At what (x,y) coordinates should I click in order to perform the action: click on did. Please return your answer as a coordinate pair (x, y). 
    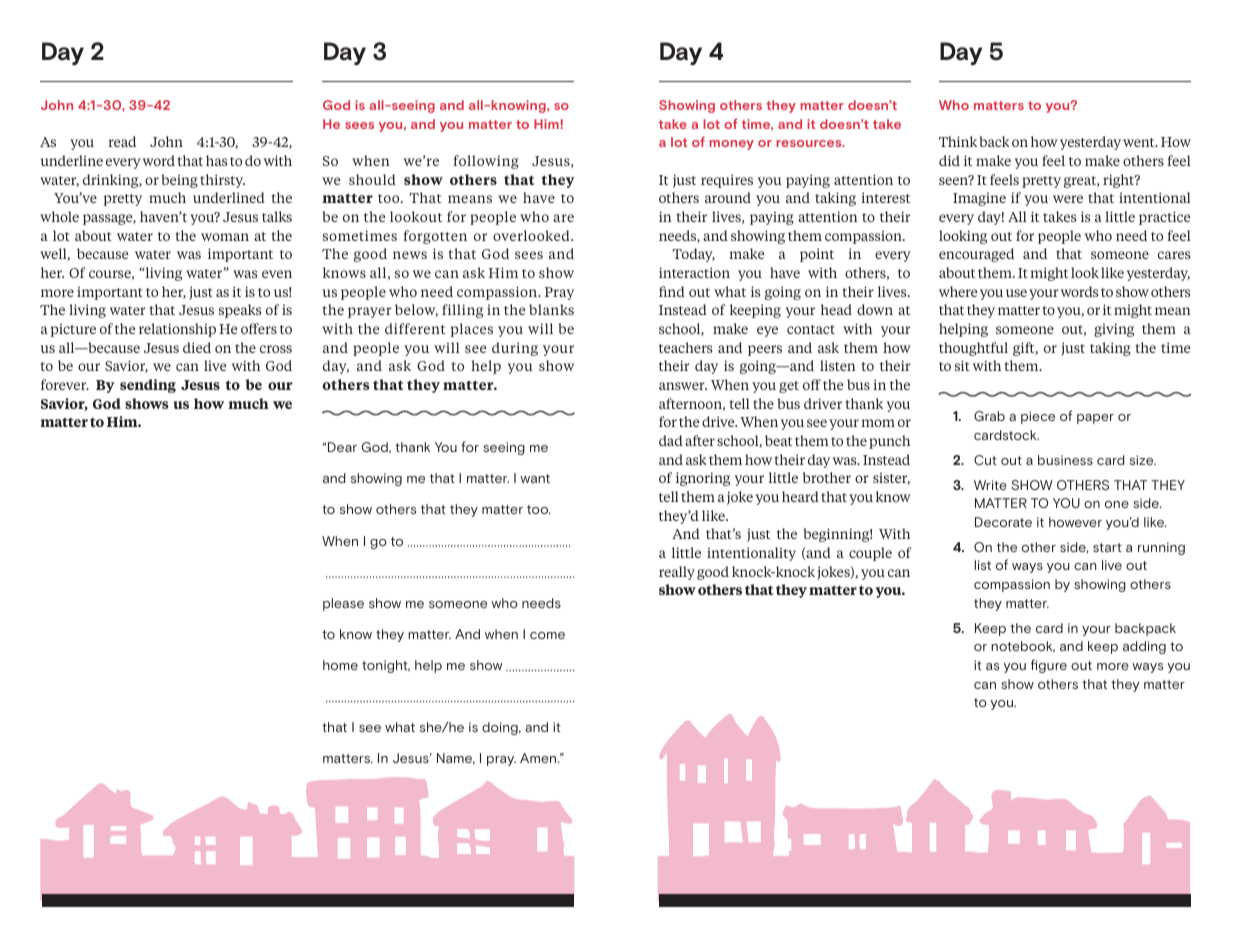
    Looking at the image, I should click on (949, 160).
